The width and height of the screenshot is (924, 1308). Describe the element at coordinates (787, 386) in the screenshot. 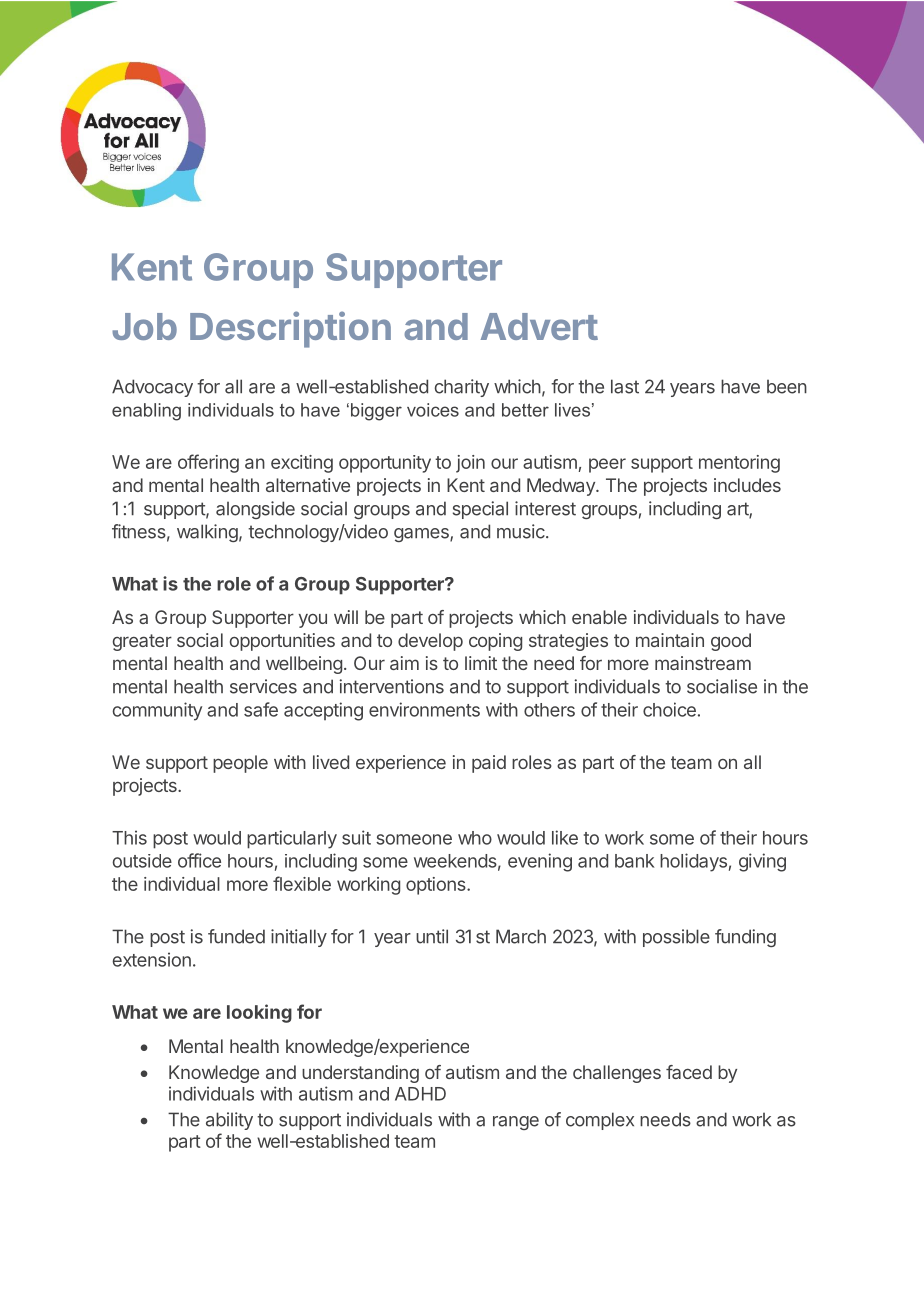

I see `been` at that location.
